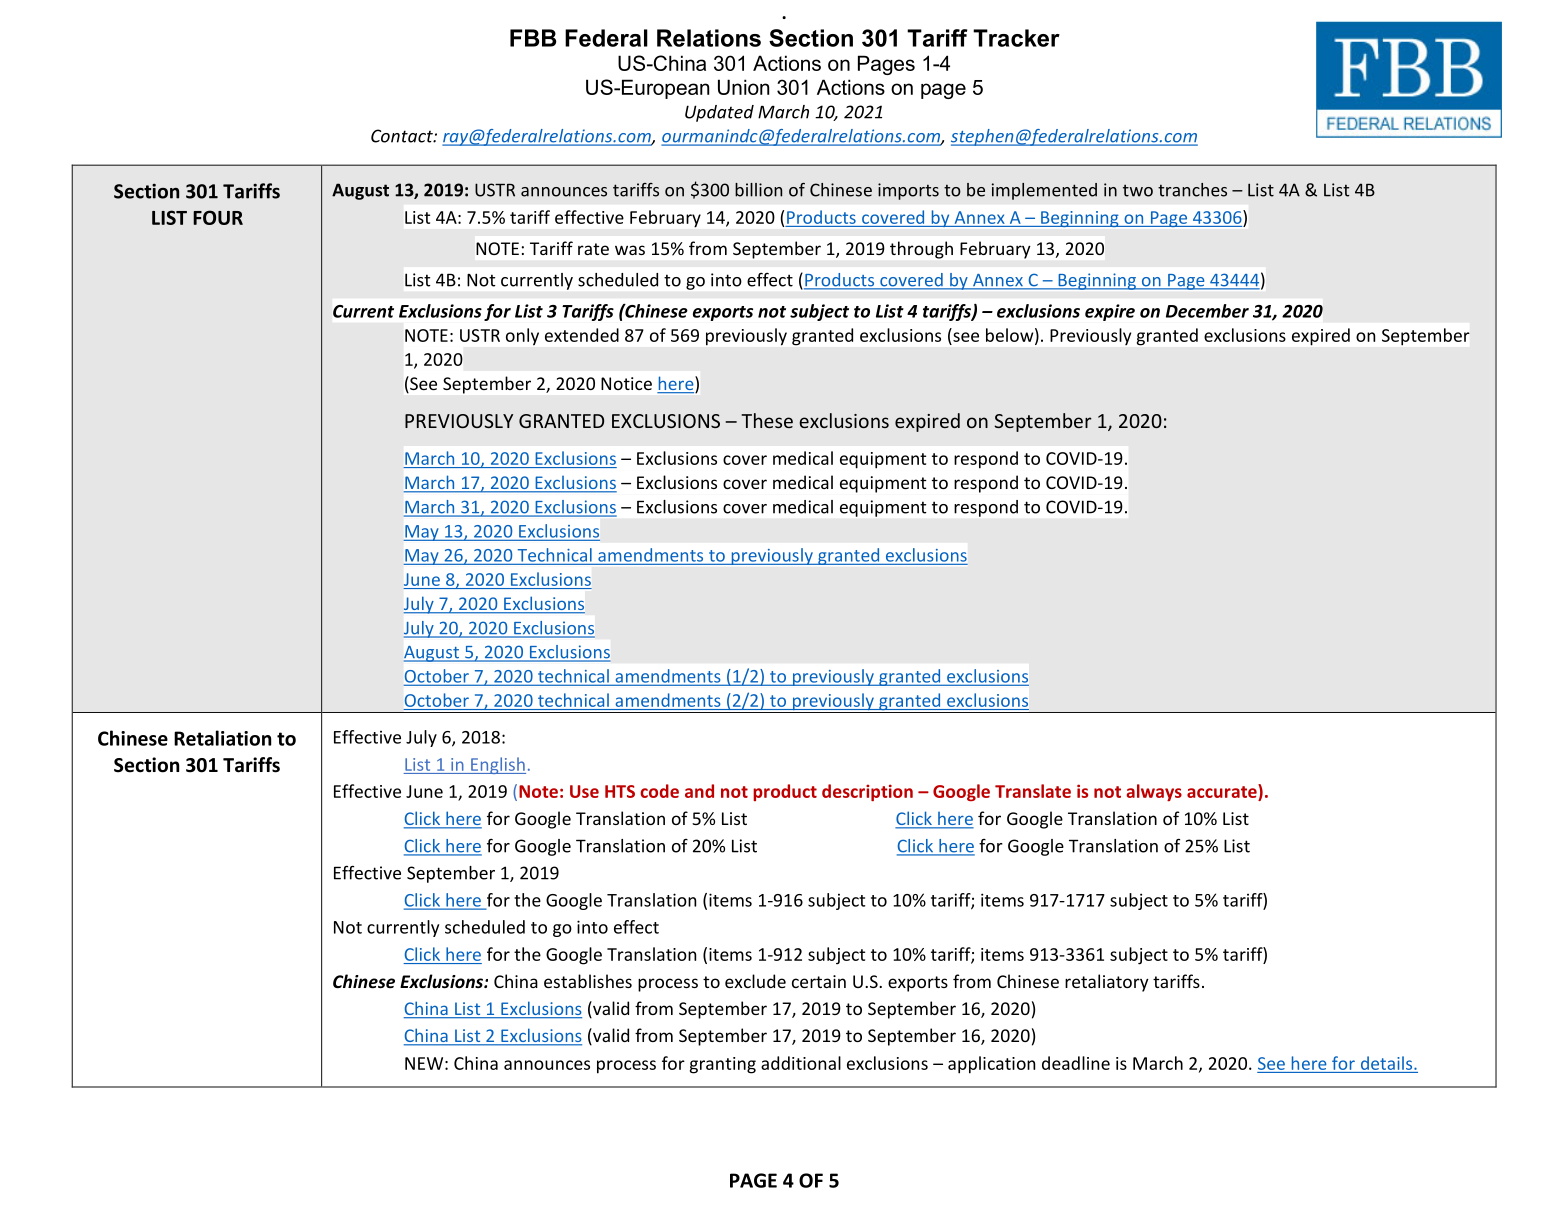 The width and height of the screenshot is (1568, 1212). I want to click on description, so click(867, 792).
